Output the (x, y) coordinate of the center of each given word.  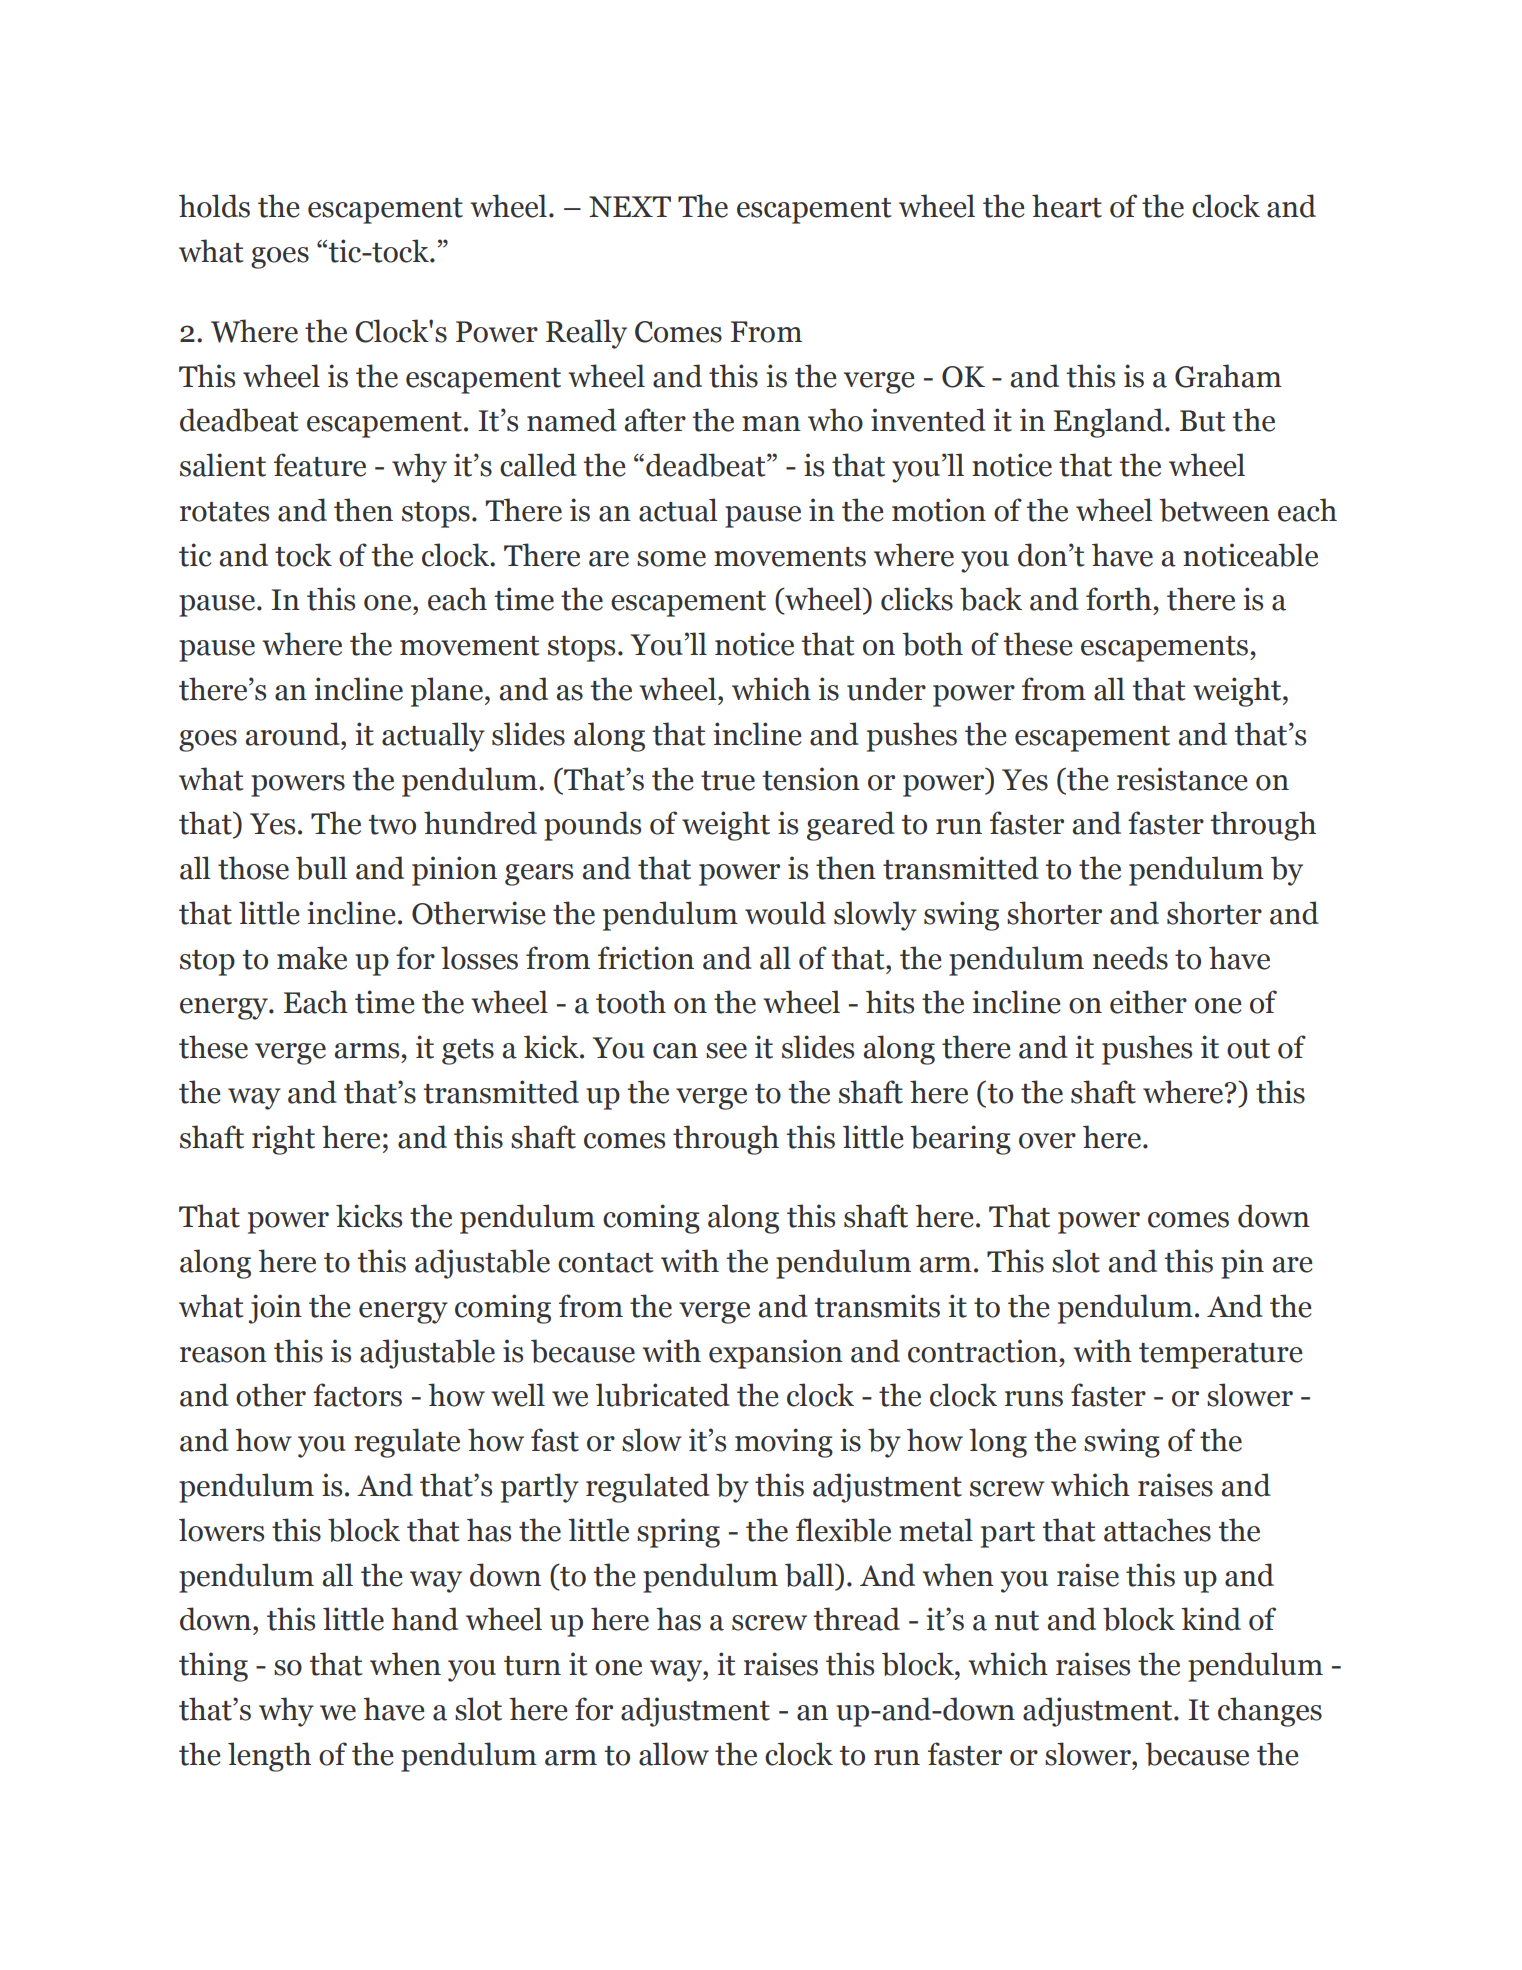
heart (1067, 206)
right (283, 1140)
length (269, 1757)
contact (606, 1263)
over (1047, 1141)
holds (214, 206)
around (293, 734)
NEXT (630, 206)
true (728, 781)
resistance (1182, 779)
